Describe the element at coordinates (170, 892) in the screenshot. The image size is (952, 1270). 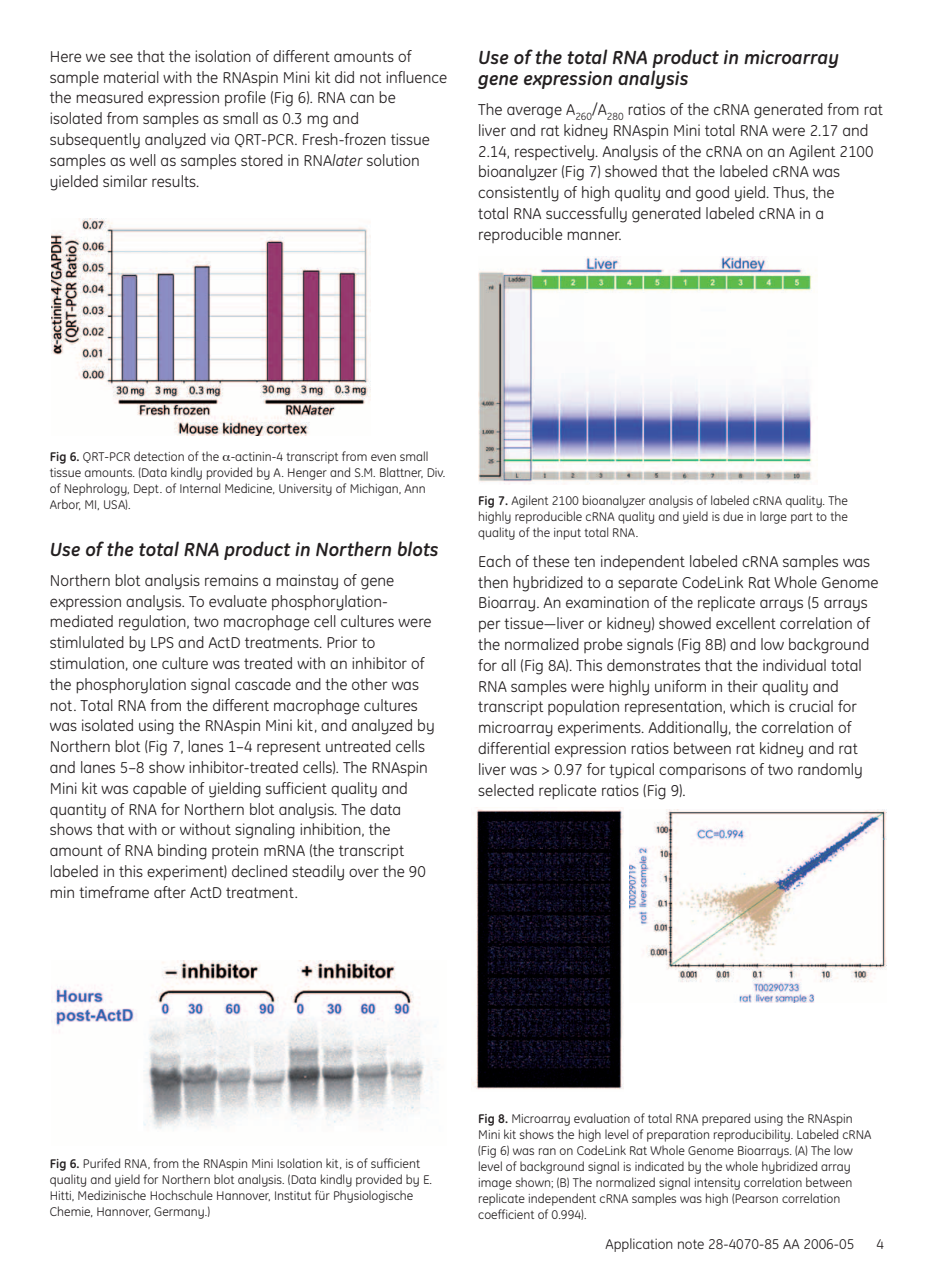
I see `after` at that location.
